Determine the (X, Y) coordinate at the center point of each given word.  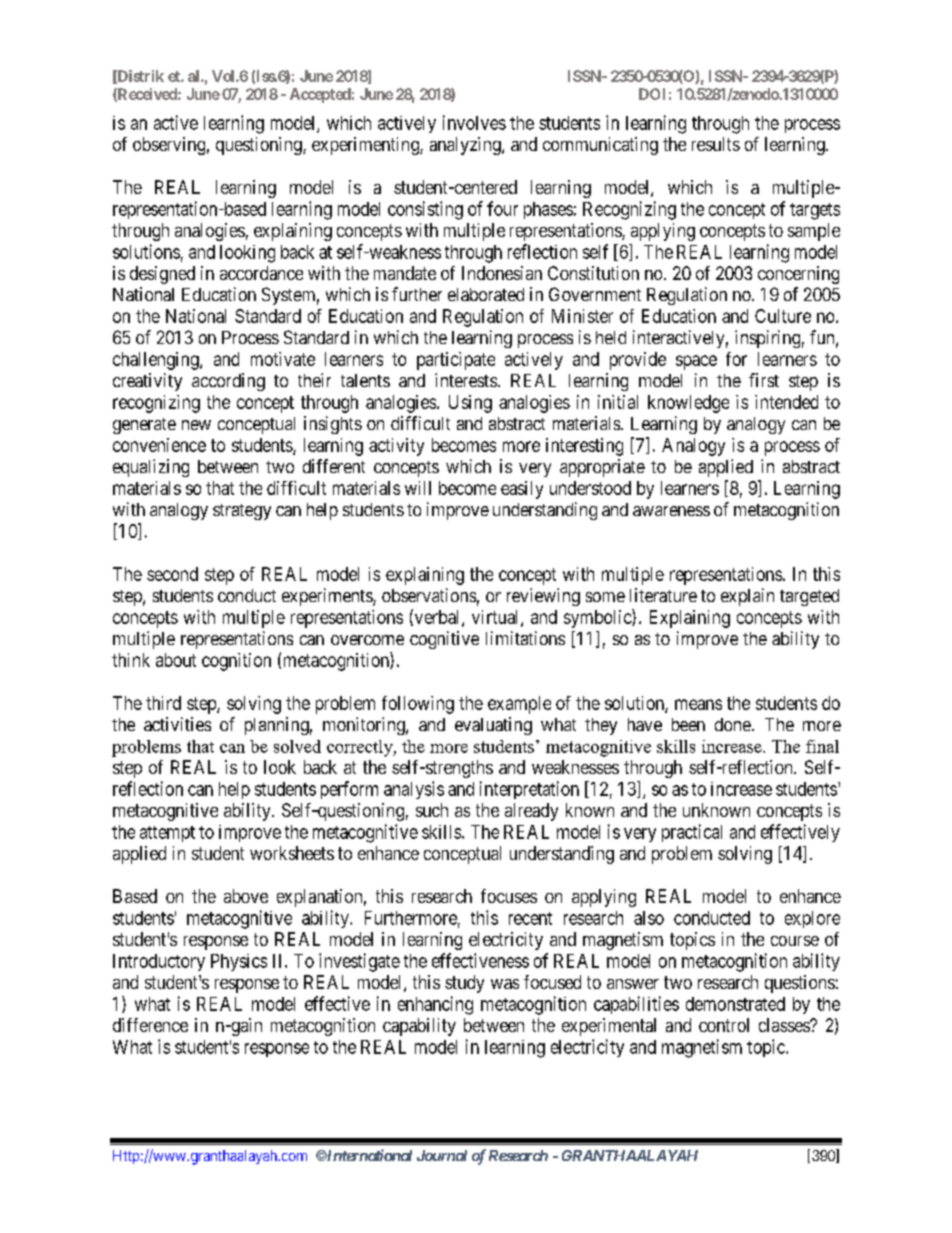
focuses (509, 896)
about (176, 660)
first (764, 380)
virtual (497, 618)
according (228, 382)
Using (470, 404)
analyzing (466, 146)
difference (150, 1025)
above (246, 896)
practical (692, 833)
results (716, 144)
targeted (809, 597)
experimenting (366, 146)
